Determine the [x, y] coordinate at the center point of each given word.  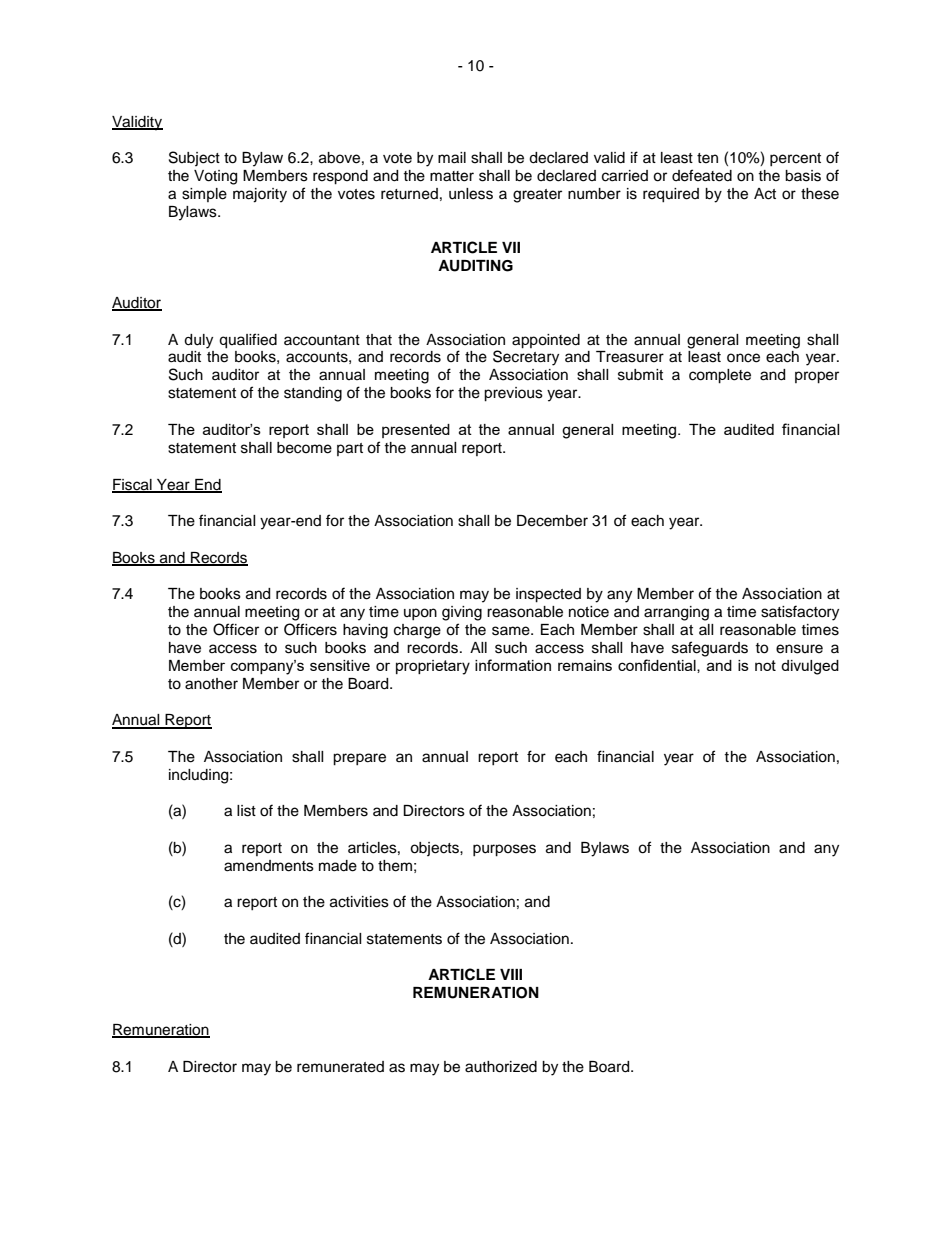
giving [462, 613]
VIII [511, 974]
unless [471, 194]
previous [513, 394]
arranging [676, 613]
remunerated [340, 1067]
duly [198, 341]
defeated [702, 175]
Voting [215, 177]
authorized [501, 1067]
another [211, 684]
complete [720, 376]
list [246, 811]
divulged [810, 667]
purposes [504, 850]
